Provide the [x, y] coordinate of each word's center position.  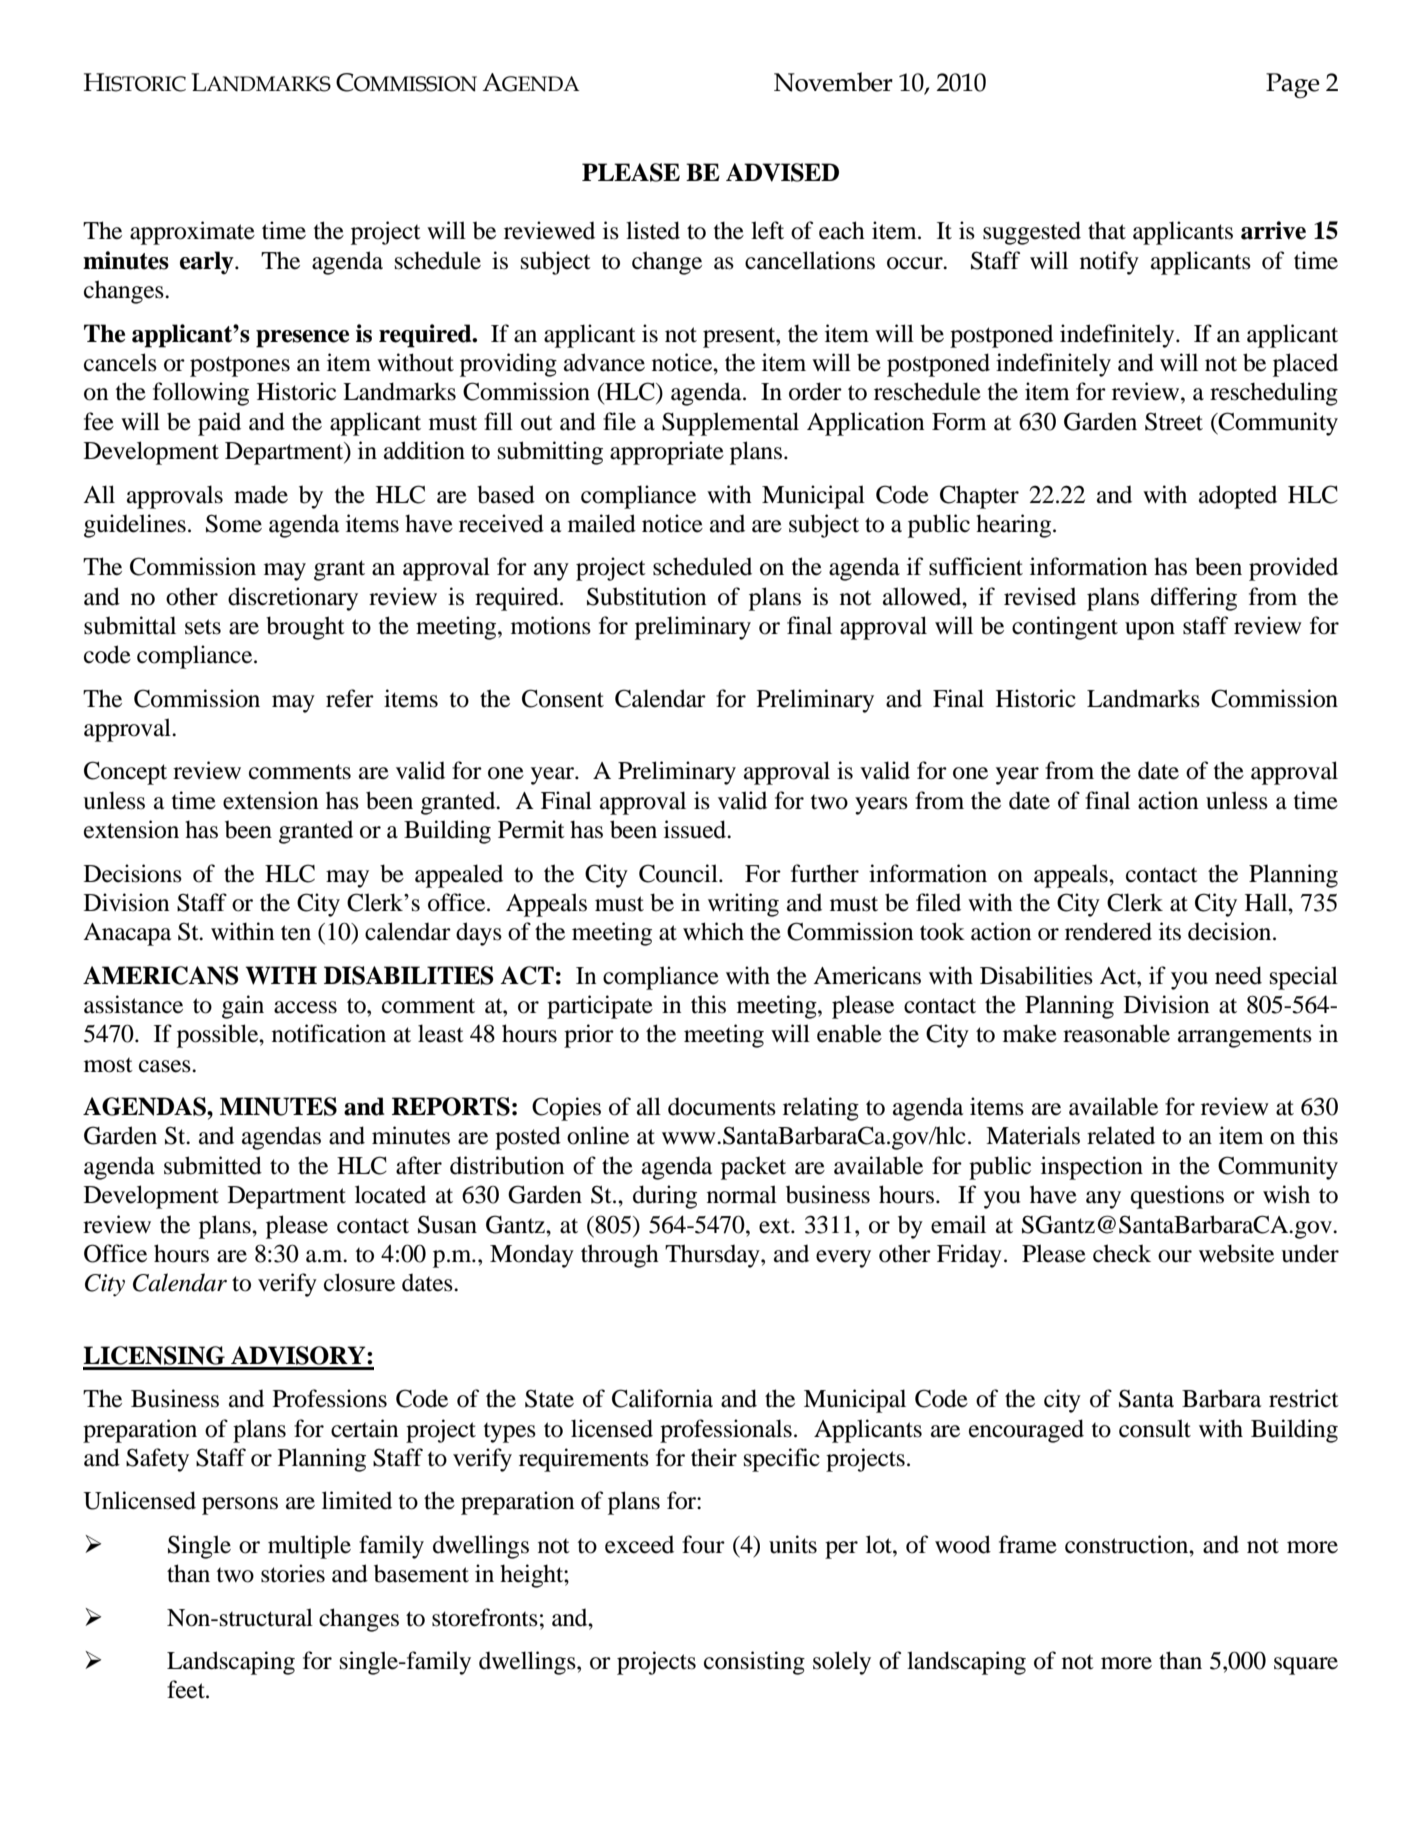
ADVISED [782, 172]
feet [187, 1689]
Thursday [713, 1256]
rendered [1108, 931]
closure [359, 1282]
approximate [192, 233]
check [1122, 1253]
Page [1293, 85]
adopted [1238, 497]
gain [243, 1007]
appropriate [667, 453]
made [261, 494]
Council [679, 873]
